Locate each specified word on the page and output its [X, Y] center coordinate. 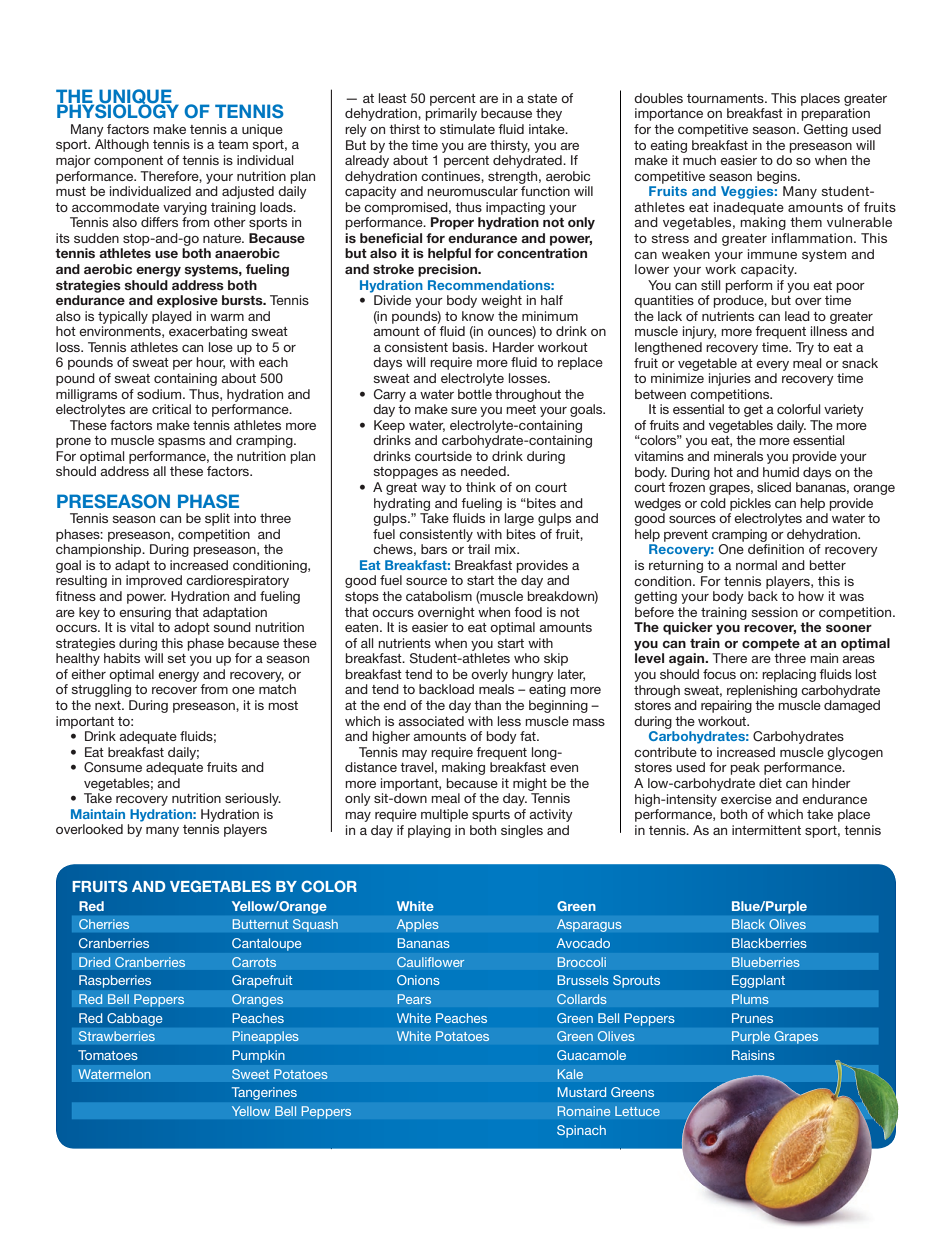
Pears [414, 999]
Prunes [752, 1018]
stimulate [467, 129]
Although [122, 145]
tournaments [726, 98]
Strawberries [117, 1036]
